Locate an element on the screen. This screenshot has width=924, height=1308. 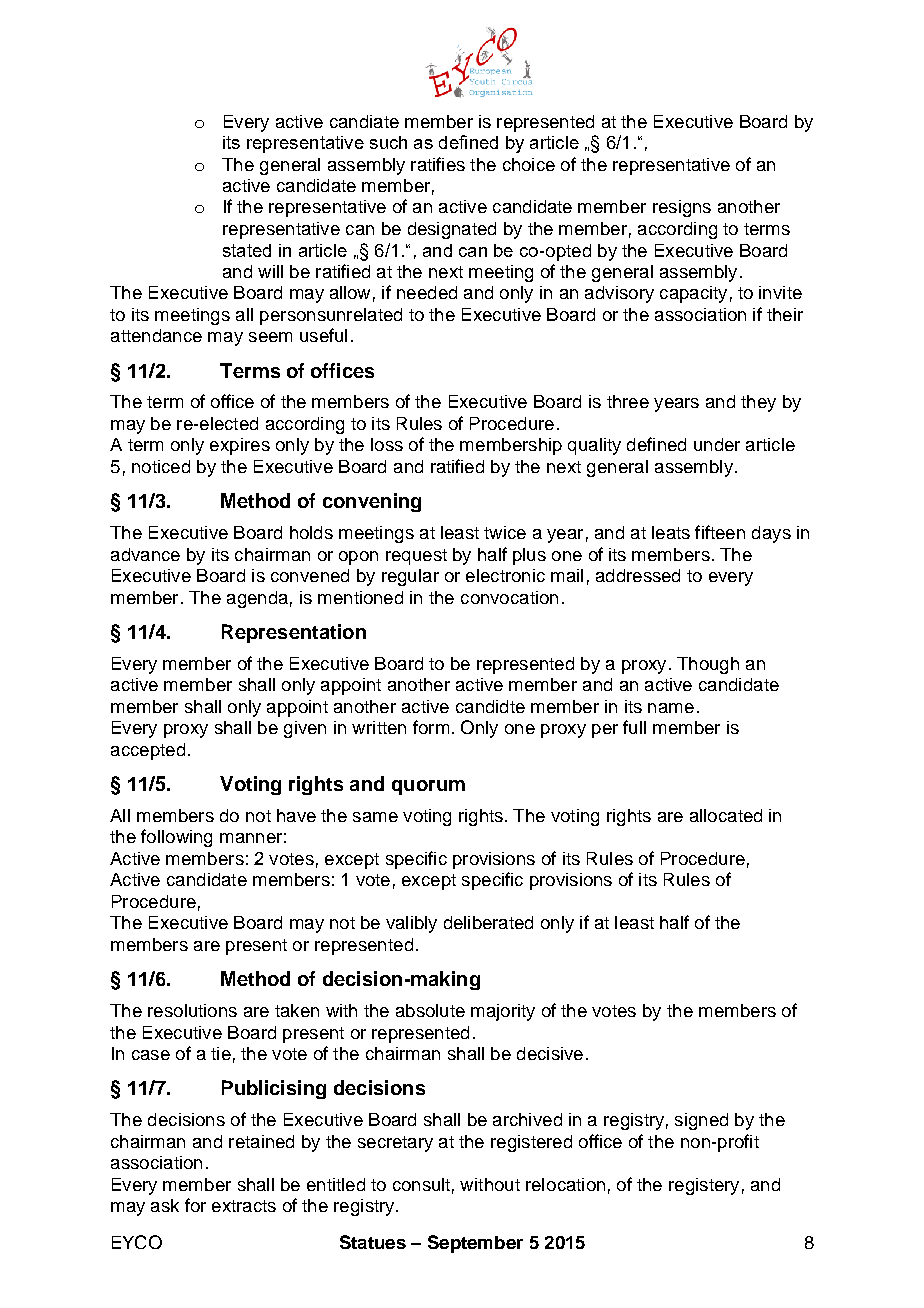
choice is located at coordinates (529, 164).
